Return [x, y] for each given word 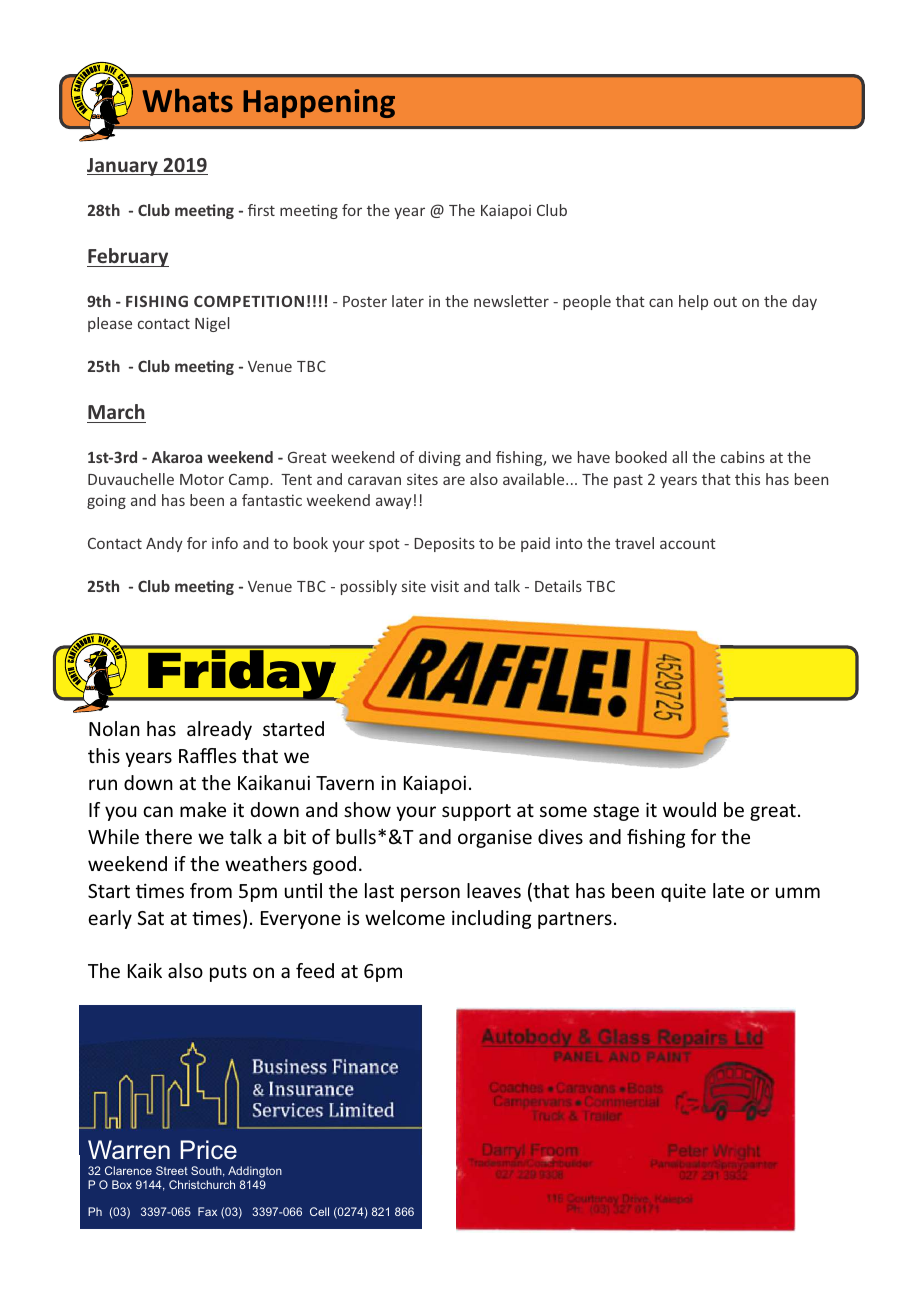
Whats [187, 100]
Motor [202, 479]
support [476, 812]
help [693, 302]
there [168, 836]
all [679, 457]
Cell [319, 1211]
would [689, 809]
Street [172, 1170]
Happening [319, 103]
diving [440, 458]
